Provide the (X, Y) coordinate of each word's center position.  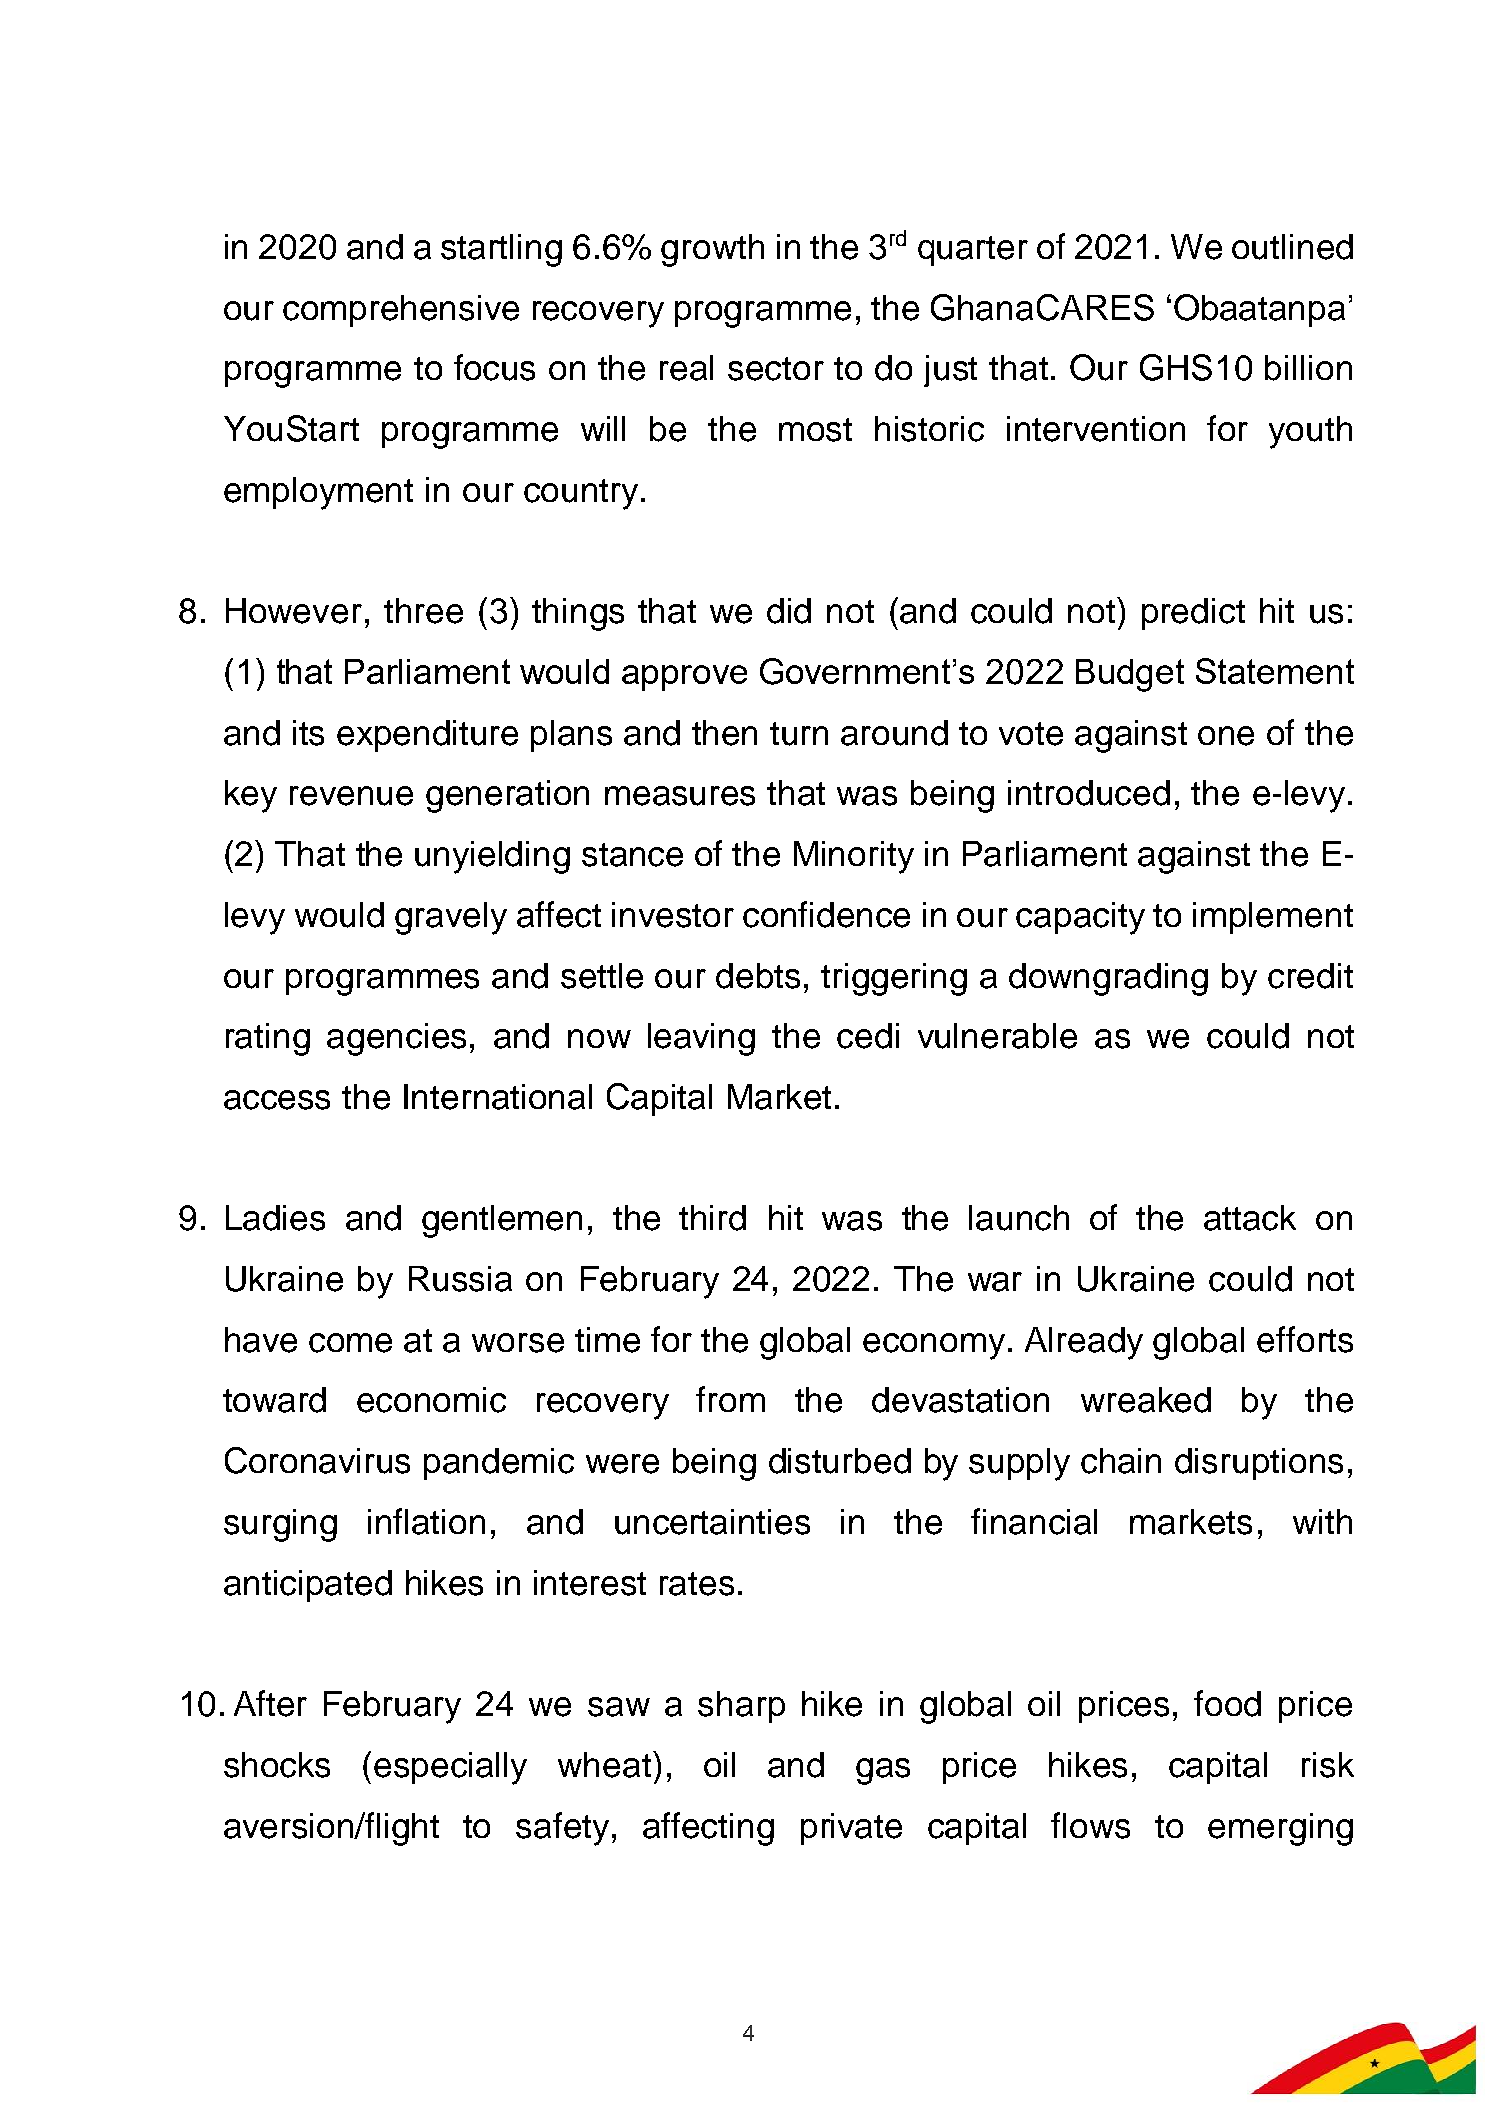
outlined (1292, 247)
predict (1193, 614)
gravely (451, 918)
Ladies (275, 1218)
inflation (426, 1521)
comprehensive (401, 311)
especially (450, 1768)
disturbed (840, 1461)
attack (1250, 1218)
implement (1273, 918)
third (712, 1218)
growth (712, 250)
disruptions (1259, 1464)
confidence (826, 914)
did (789, 611)
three (423, 611)
